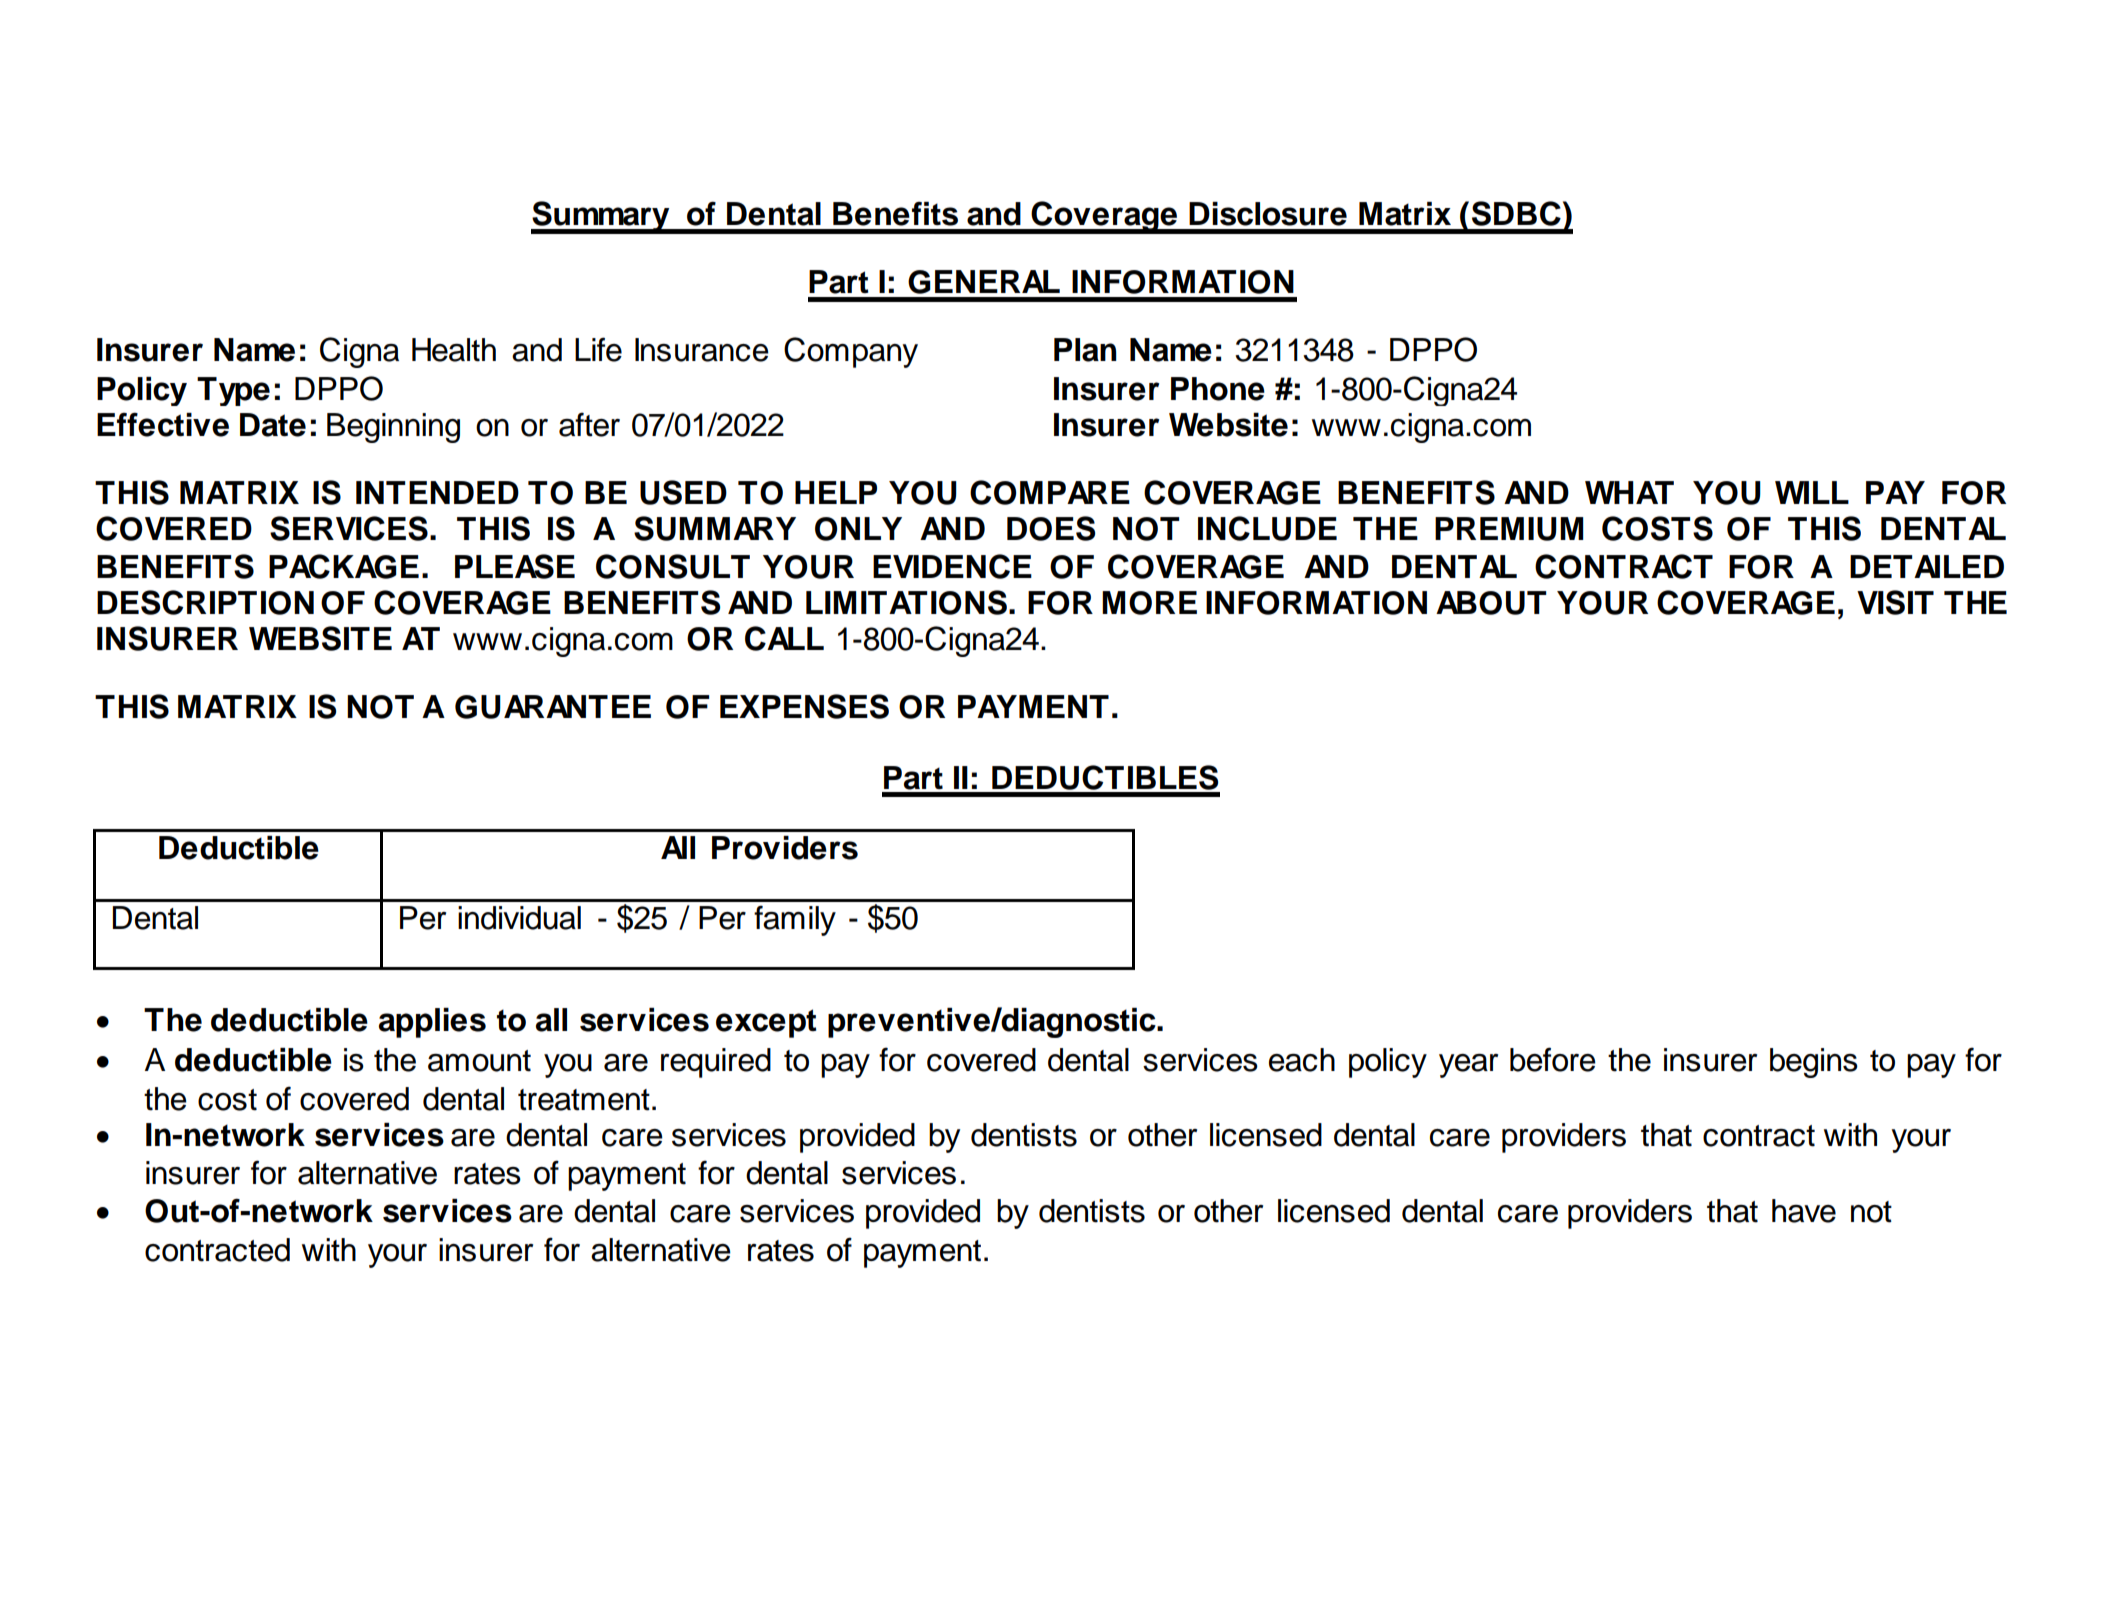  I want to click on GUARANTEE, so click(553, 707).
